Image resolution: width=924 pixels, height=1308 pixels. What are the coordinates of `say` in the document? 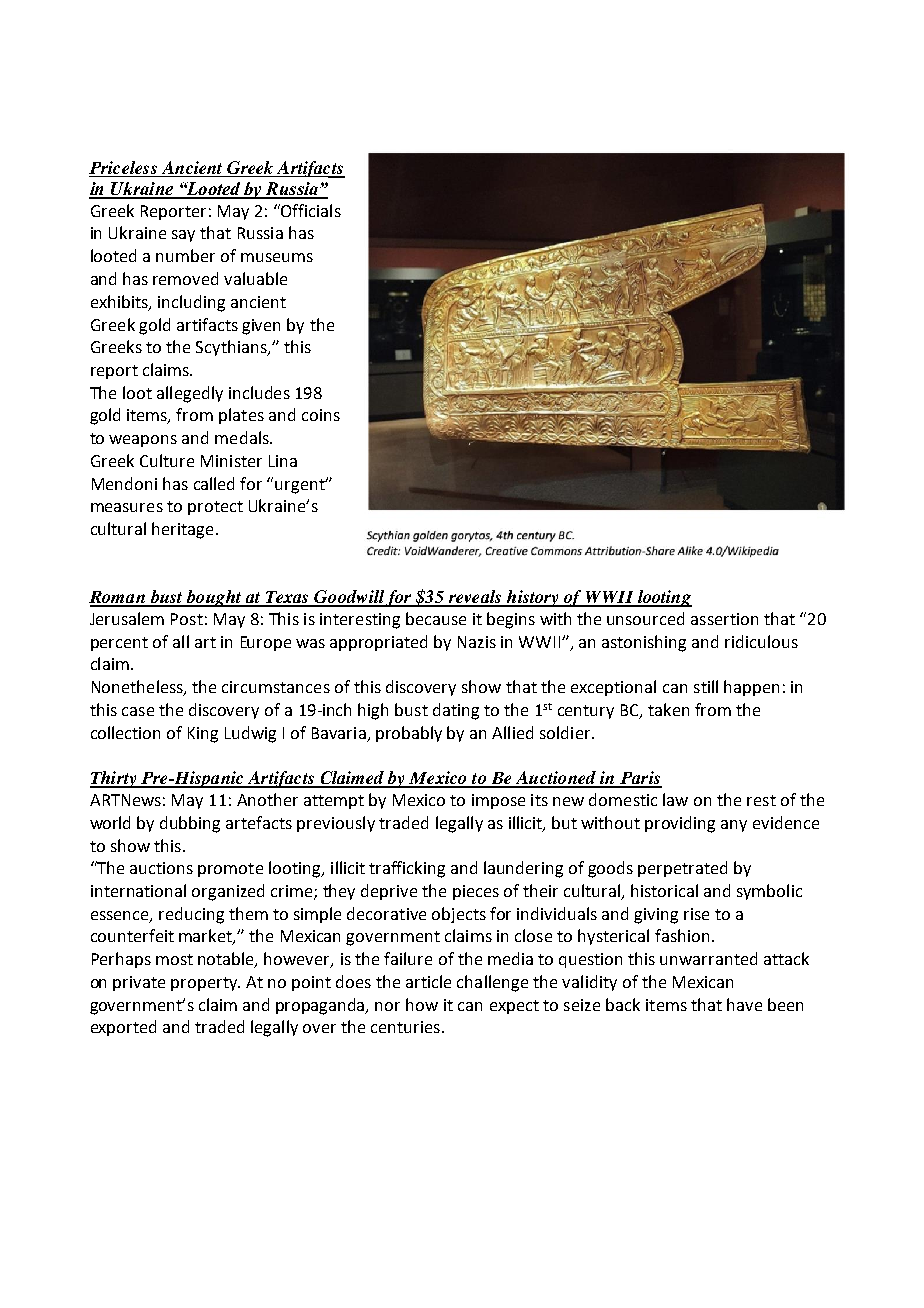 It's located at (183, 236).
